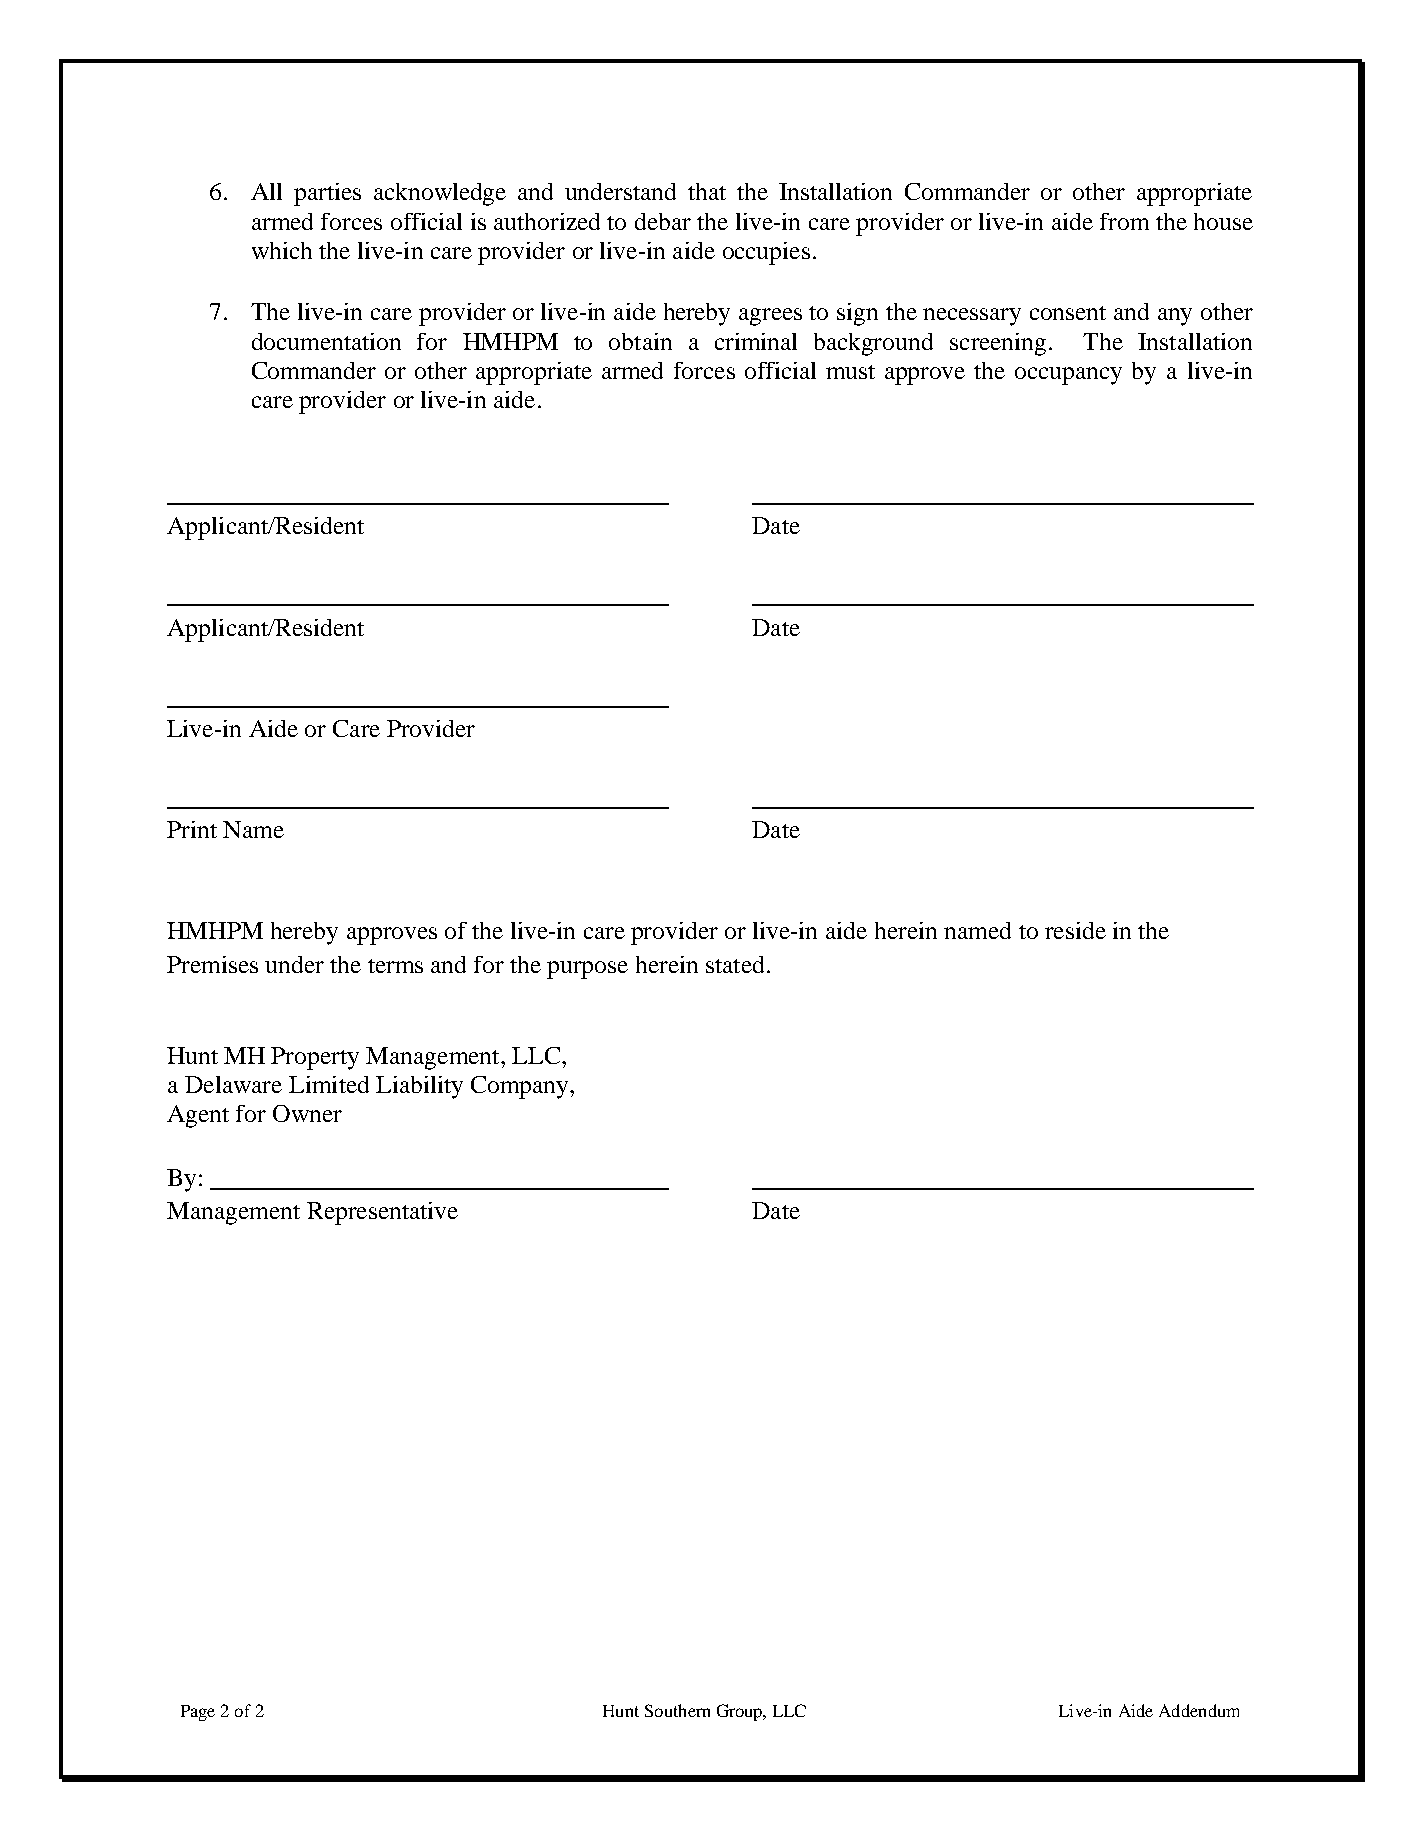 Image resolution: width=1420 pixels, height=1837 pixels. Describe the element at coordinates (677, 1710) in the screenshot. I see `Southern` at that location.
